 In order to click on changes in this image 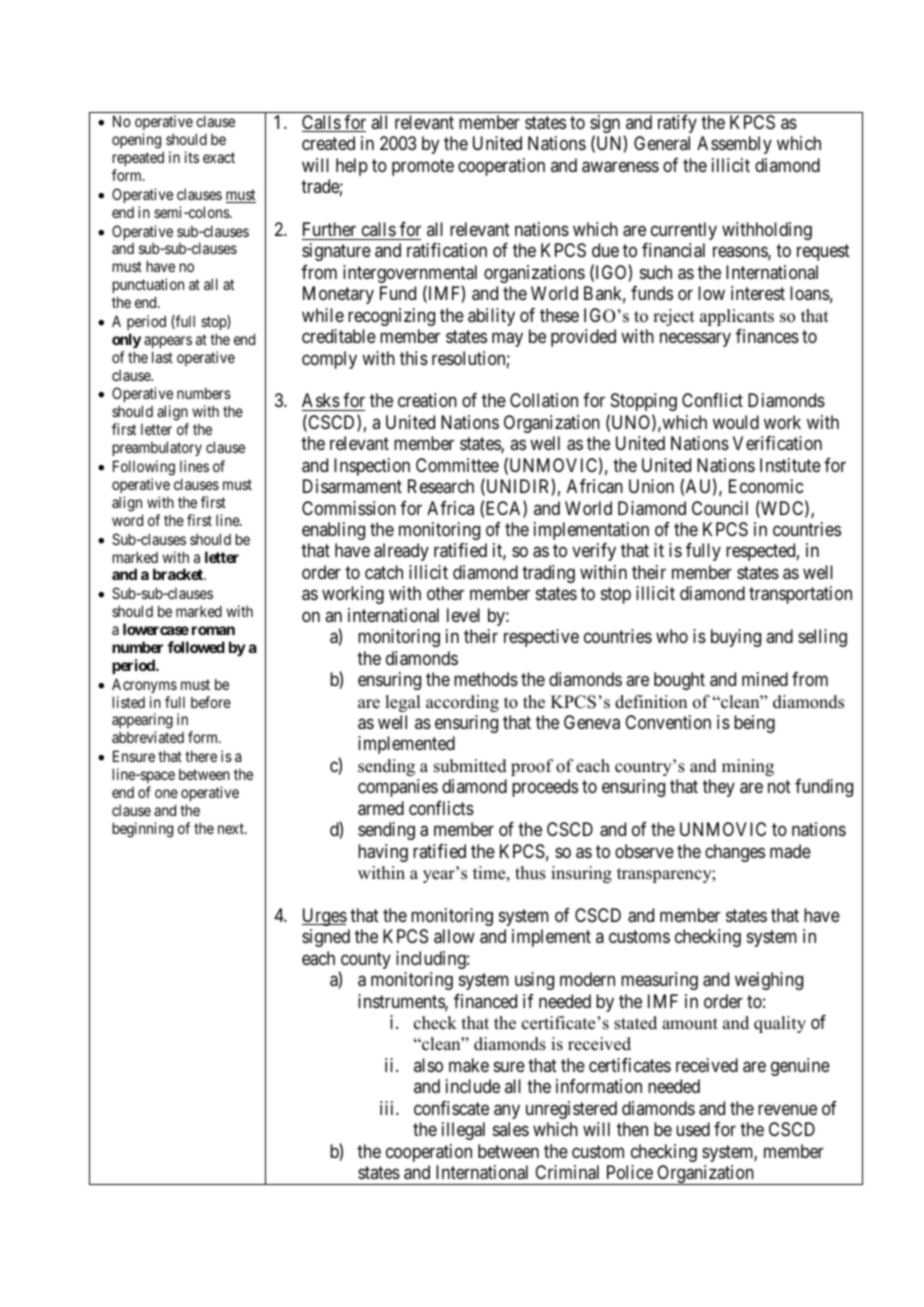, I will do `click(735, 853)`.
